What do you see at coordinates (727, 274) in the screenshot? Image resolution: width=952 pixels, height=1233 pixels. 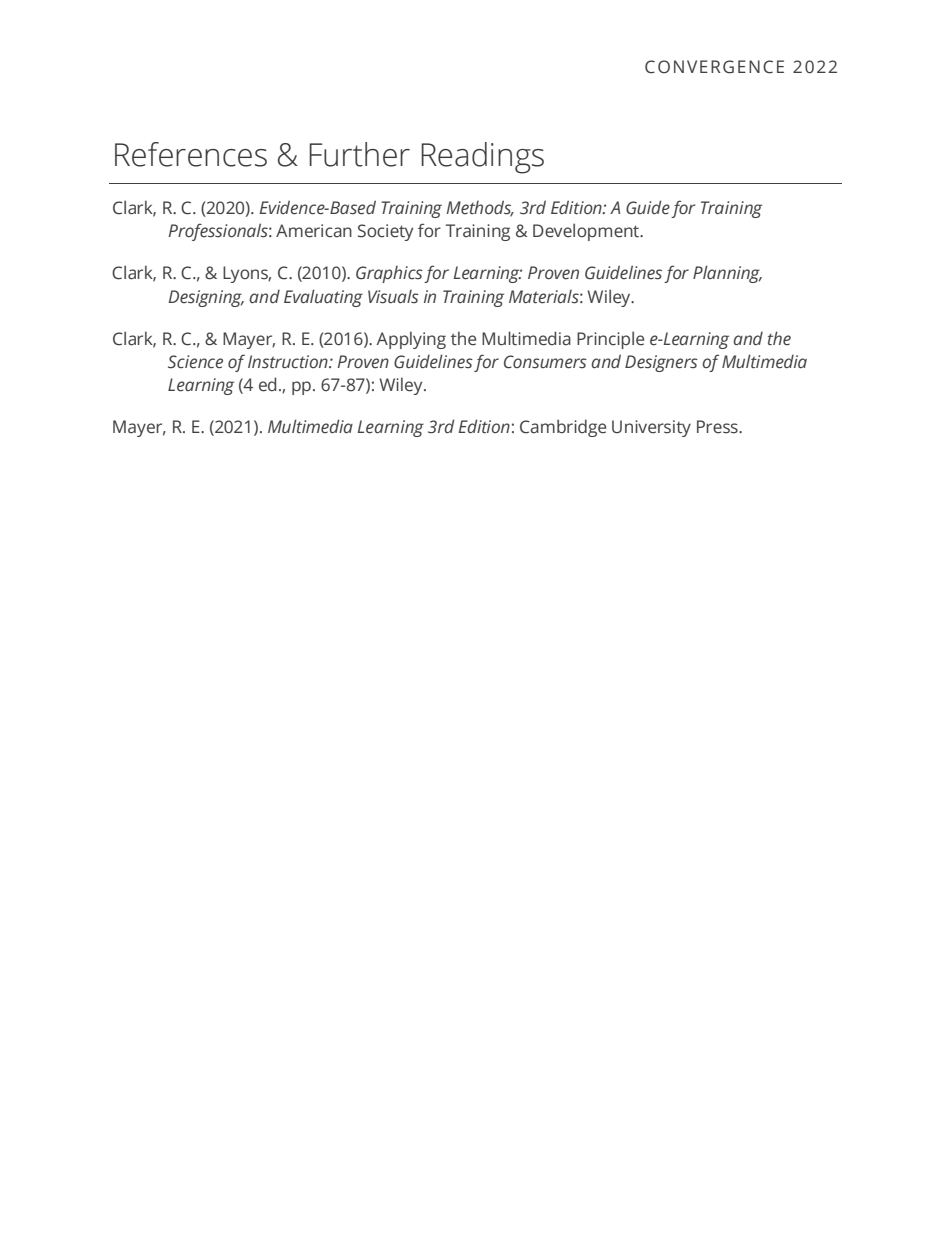 I see `Planning` at bounding box center [727, 274].
